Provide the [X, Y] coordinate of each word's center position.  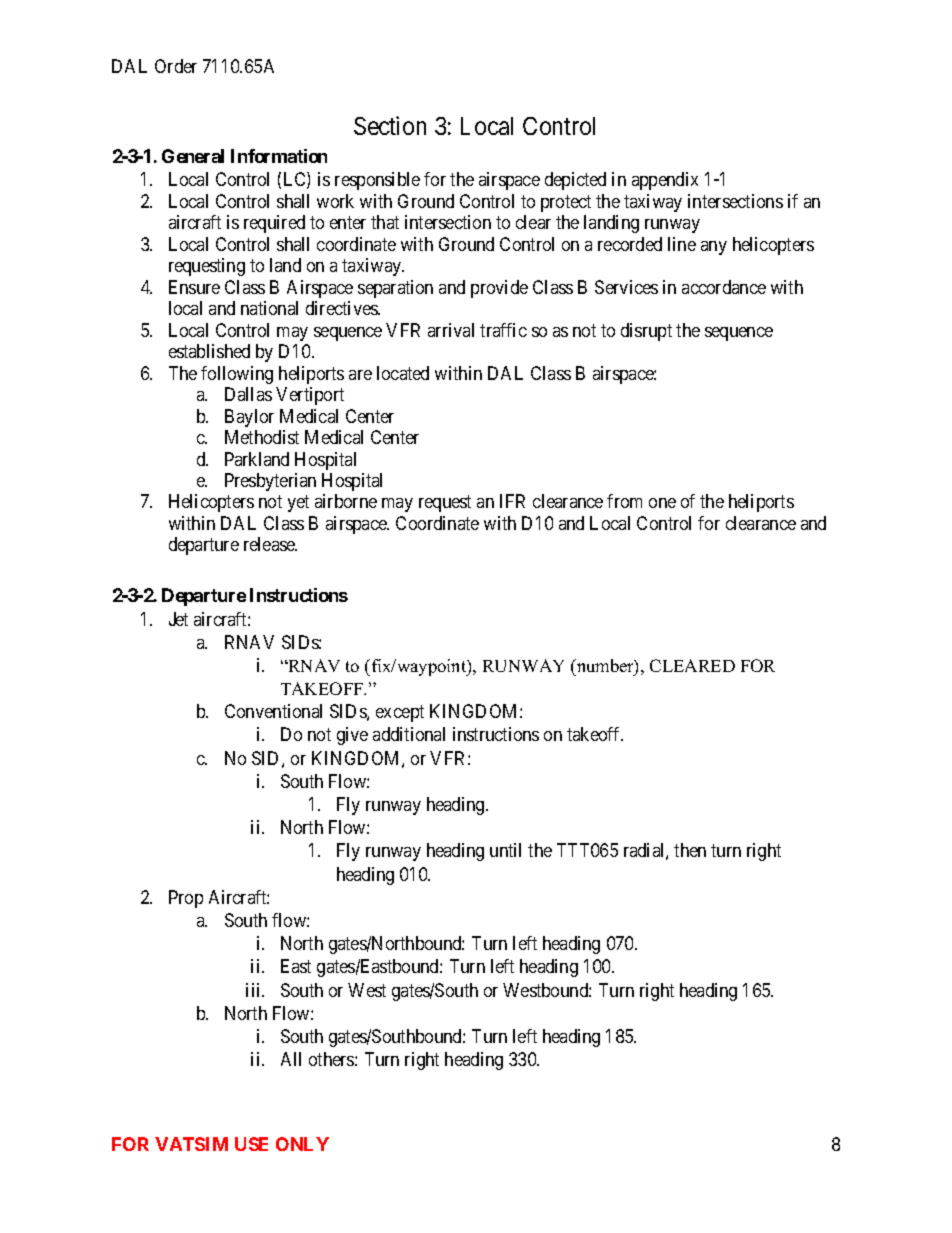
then [690, 850]
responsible [377, 181]
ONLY [302, 1144]
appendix [665, 181]
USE [251, 1144]
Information [279, 156]
